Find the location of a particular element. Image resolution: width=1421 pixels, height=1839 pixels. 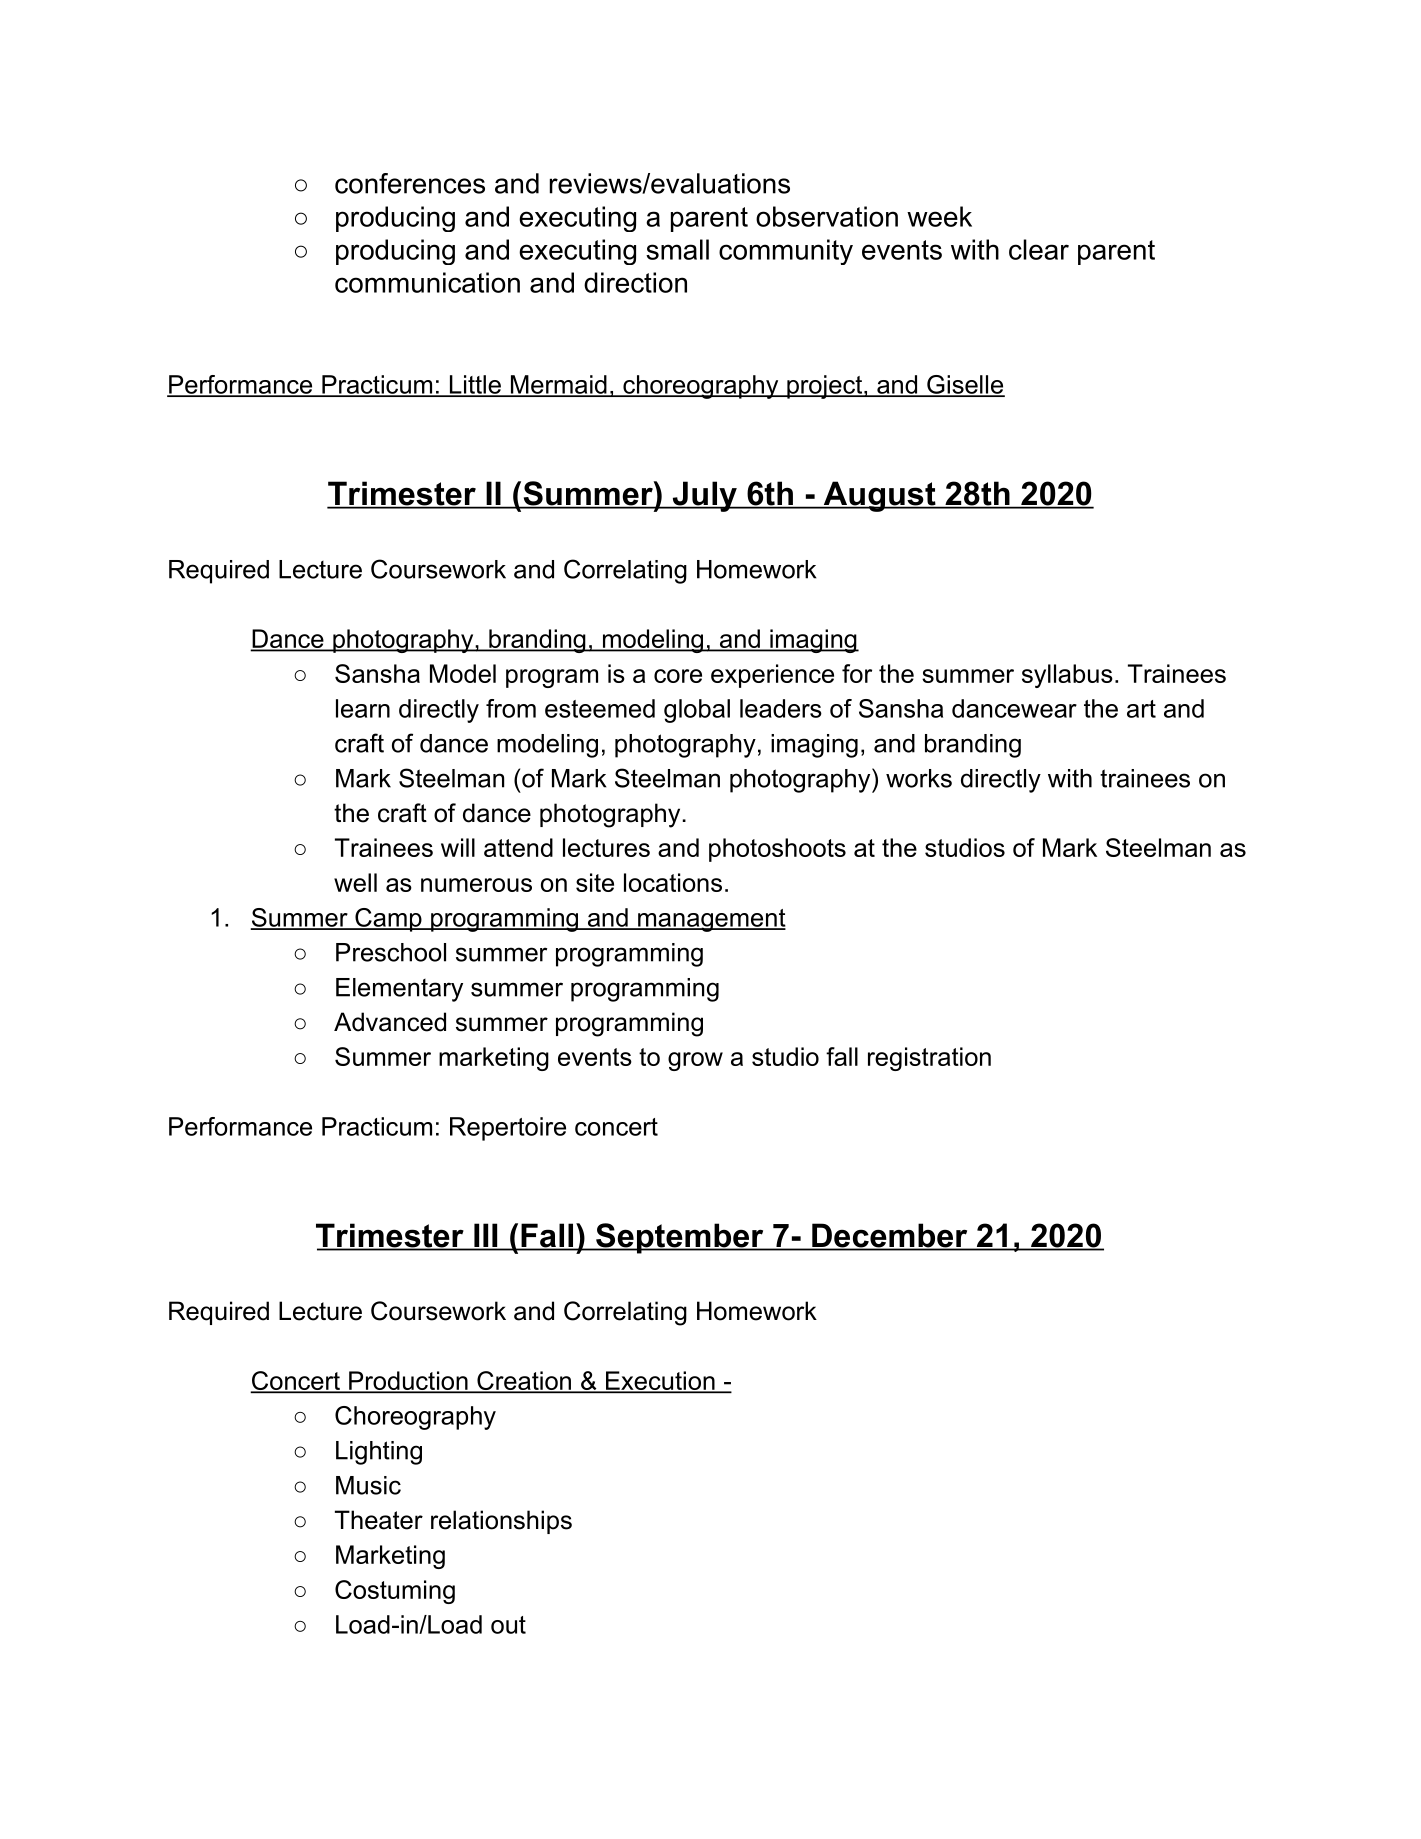

community is located at coordinates (786, 252).
